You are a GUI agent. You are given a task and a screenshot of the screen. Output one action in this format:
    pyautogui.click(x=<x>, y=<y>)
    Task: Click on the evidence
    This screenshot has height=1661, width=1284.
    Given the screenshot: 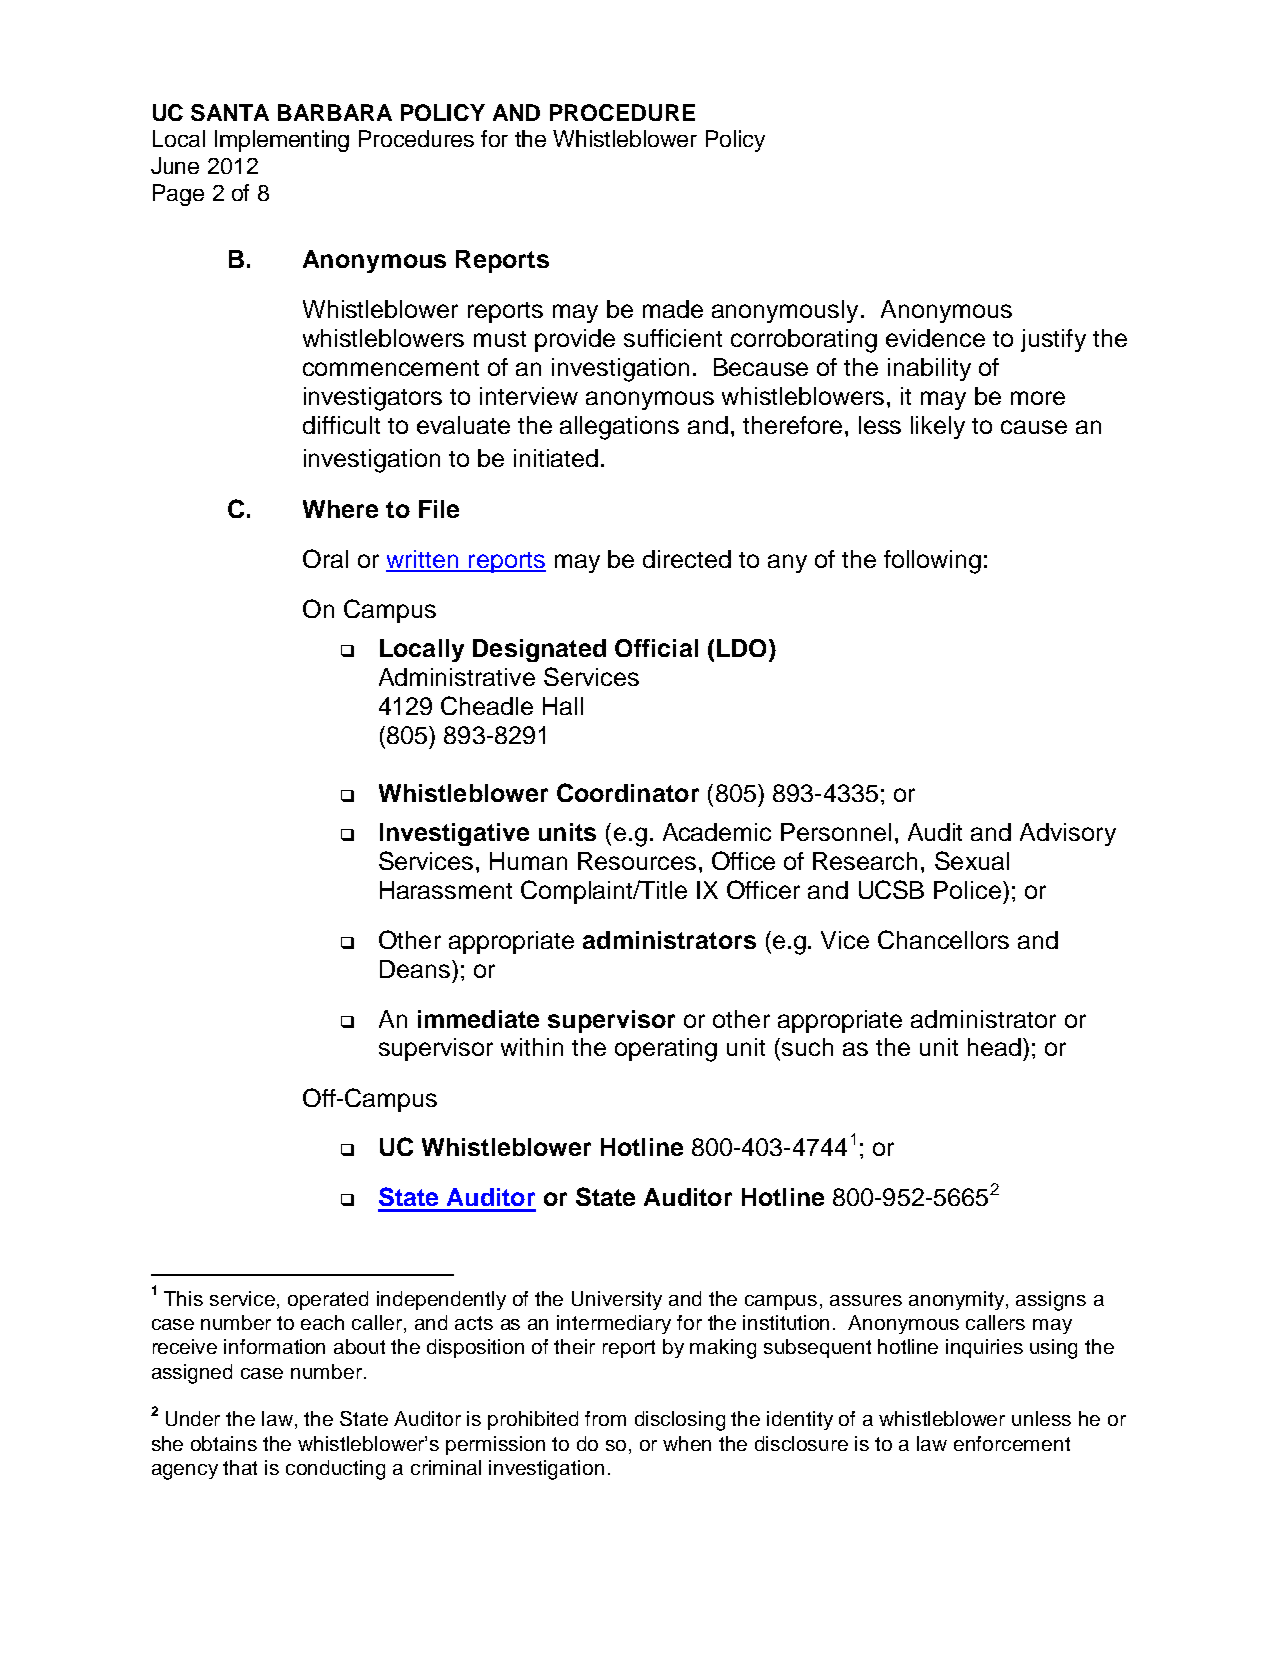 What is the action you would take?
    pyautogui.click(x=935, y=338)
